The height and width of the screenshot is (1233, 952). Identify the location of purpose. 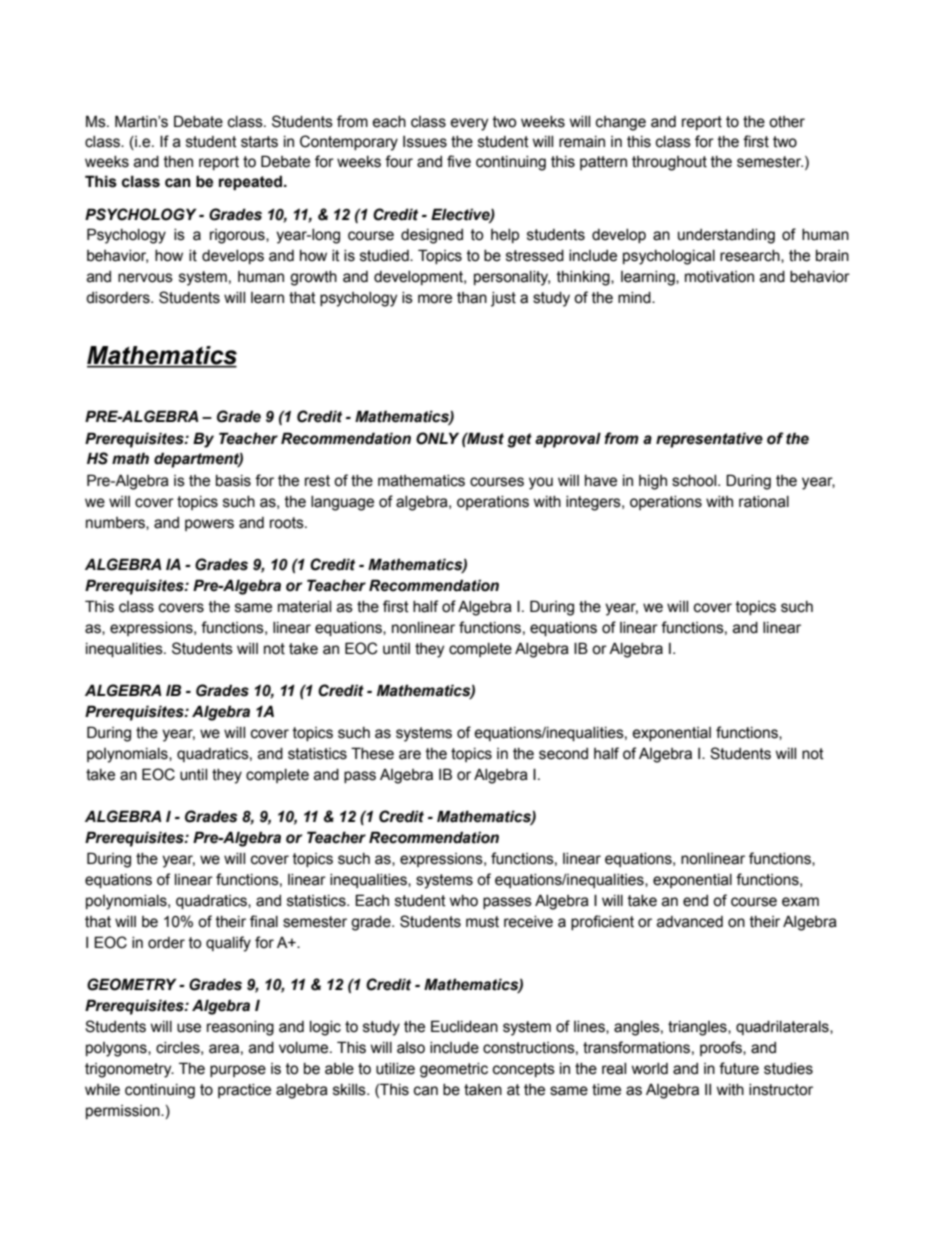
(238, 1071).
